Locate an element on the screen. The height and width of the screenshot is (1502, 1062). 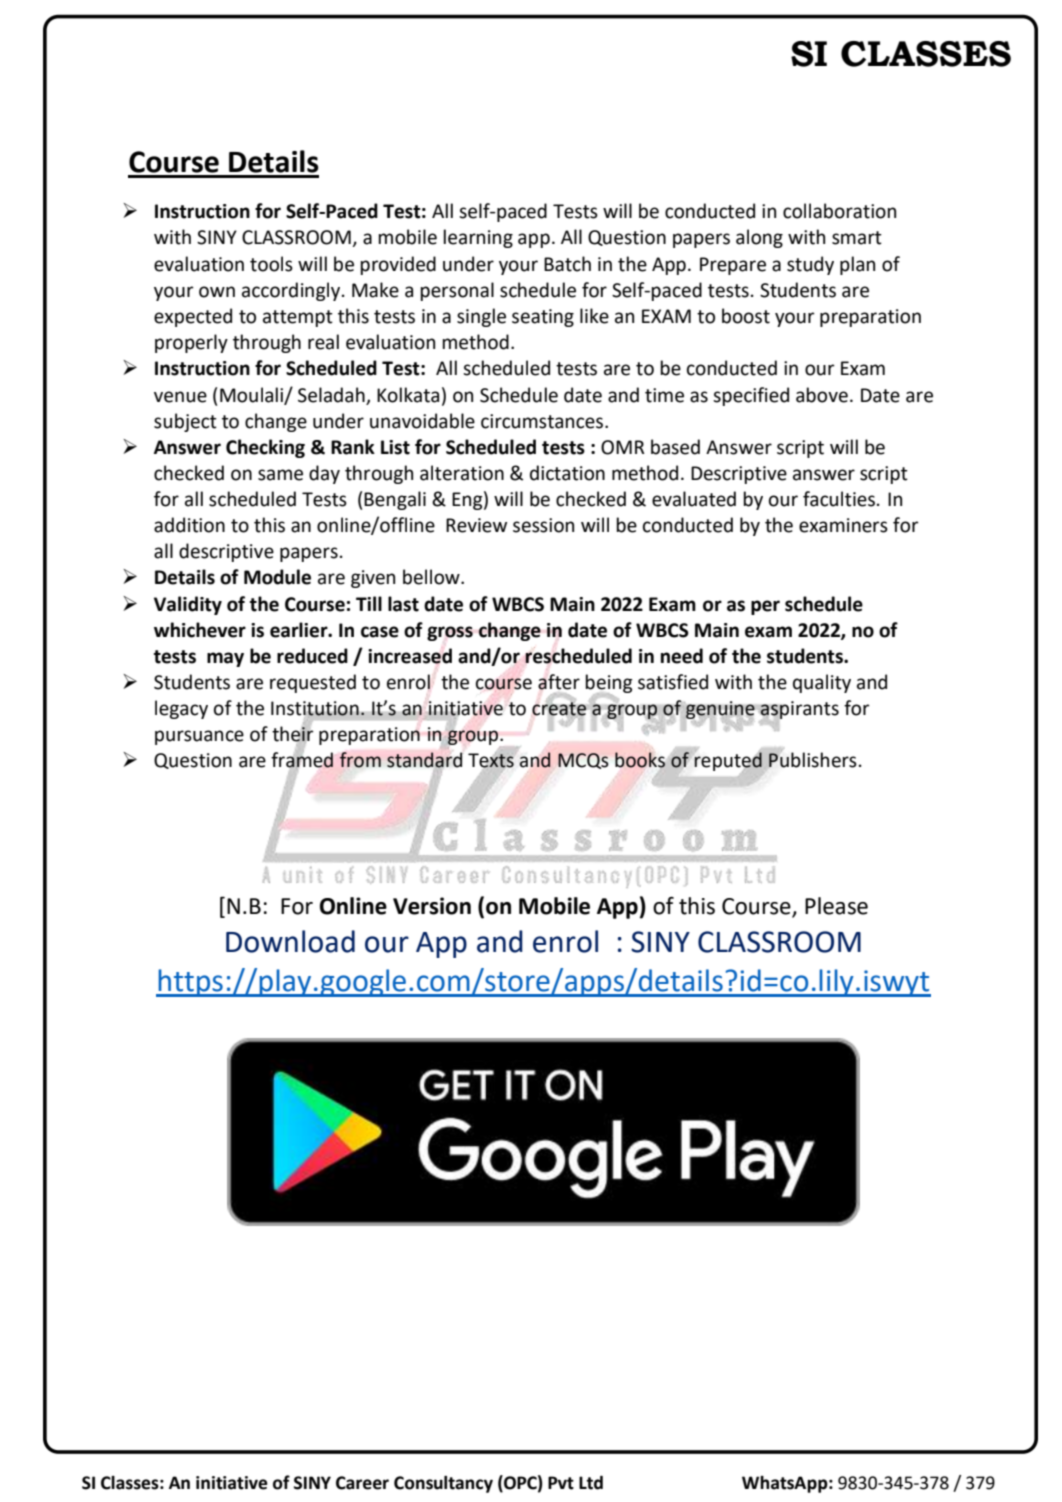
Career is located at coordinates (362, 1483).
